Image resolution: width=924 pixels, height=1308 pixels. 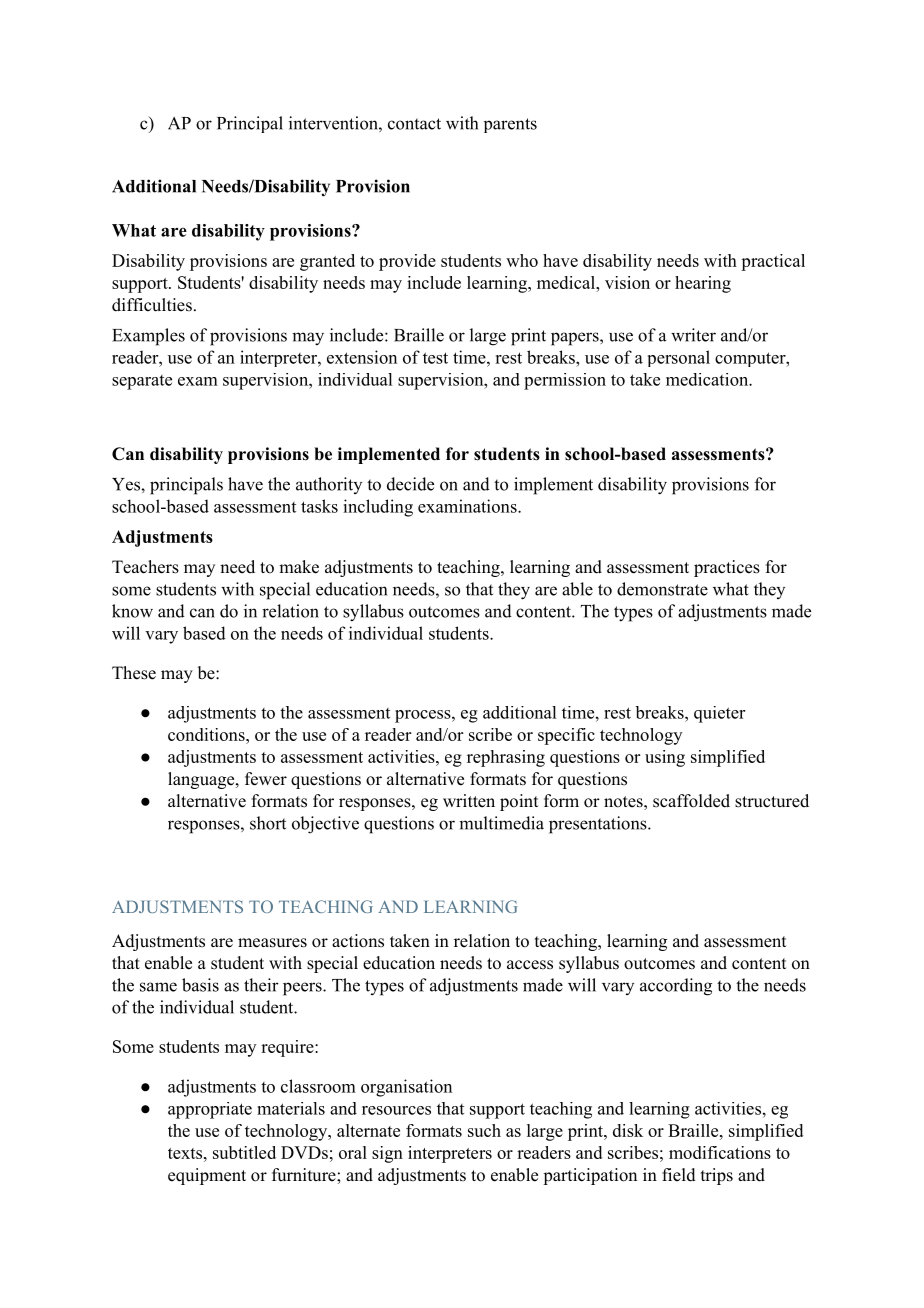 What do you see at coordinates (207, 1176) in the screenshot?
I see `equipment` at bounding box center [207, 1176].
